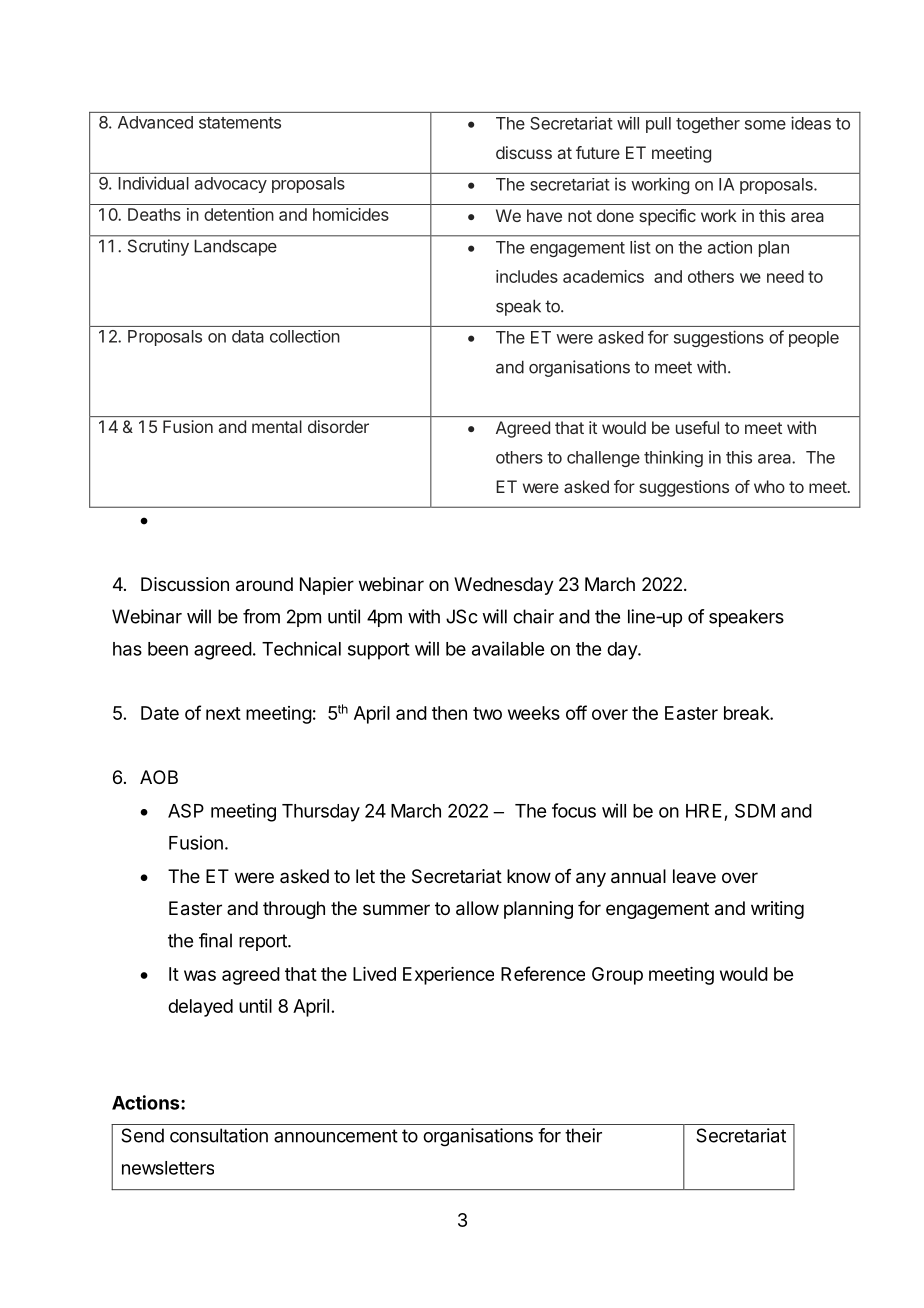 This screenshot has height=1308, width=924. Describe the element at coordinates (277, 426) in the screenshot. I see `mental` at that location.
